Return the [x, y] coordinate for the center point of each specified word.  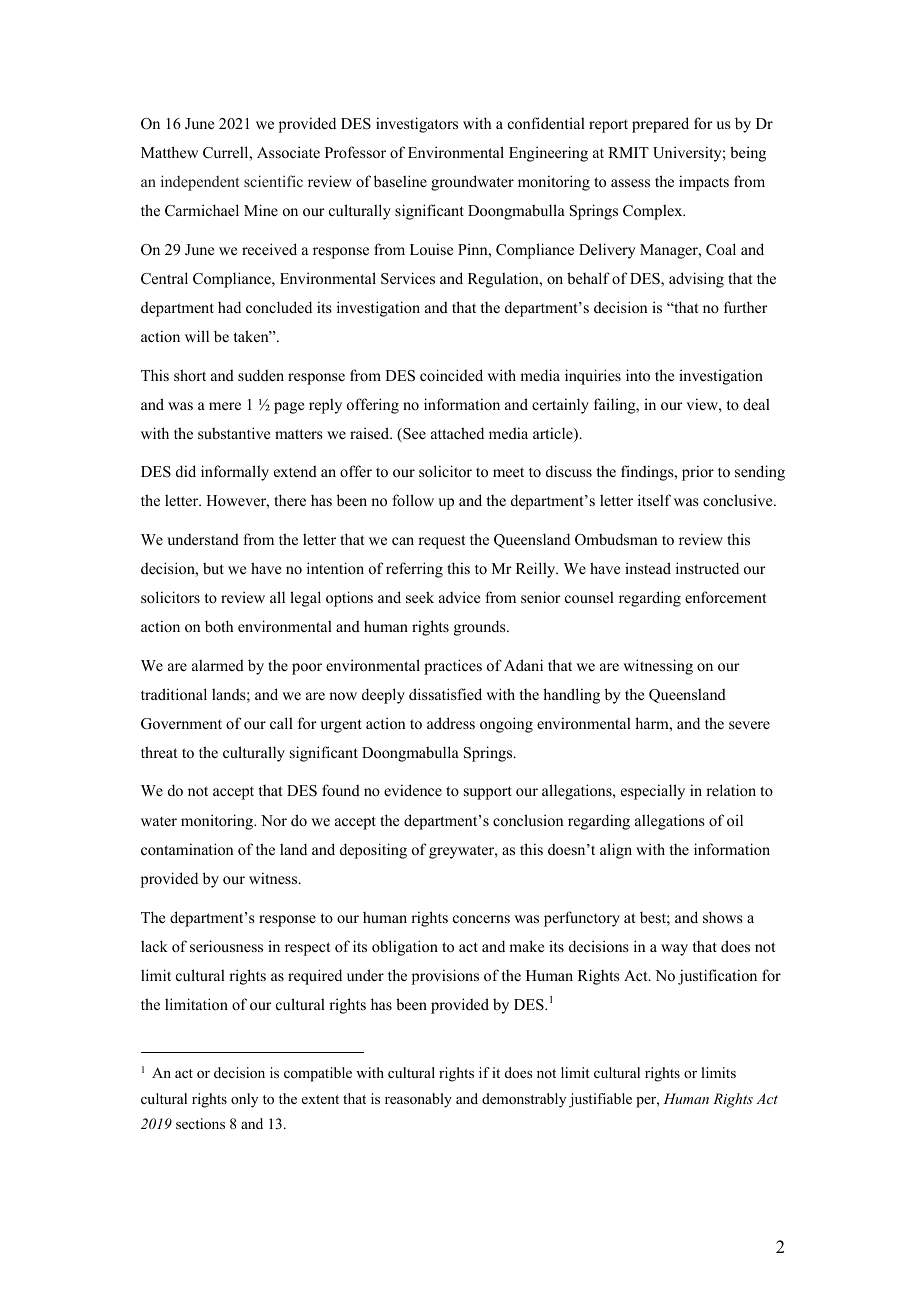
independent [200, 183]
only [244, 1100]
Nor [274, 820]
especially [653, 792]
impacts [704, 183]
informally [235, 473]
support [488, 793]
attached [457, 433]
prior [698, 473]
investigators [417, 125]
